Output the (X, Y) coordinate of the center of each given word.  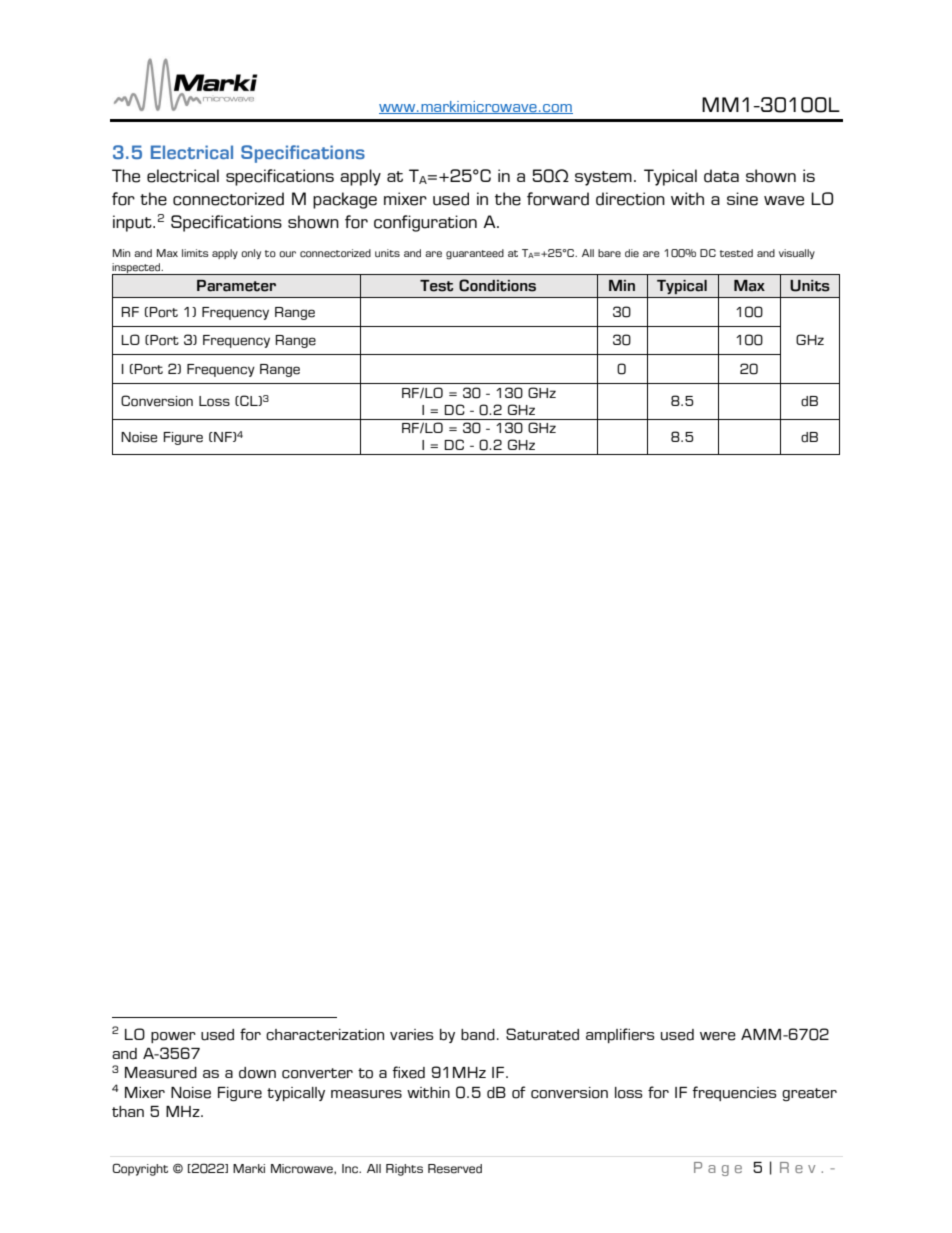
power (173, 1037)
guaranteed (475, 254)
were (718, 1036)
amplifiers (620, 1035)
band (478, 1035)
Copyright (140, 1169)
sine (742, 199)
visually (797, 254)
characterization (325, 1035)
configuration (425, 223)
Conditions (497, 285)
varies (412, 1035)
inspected (137, 269)
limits (195, 253)
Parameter (236, 286)
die (632, 253)
